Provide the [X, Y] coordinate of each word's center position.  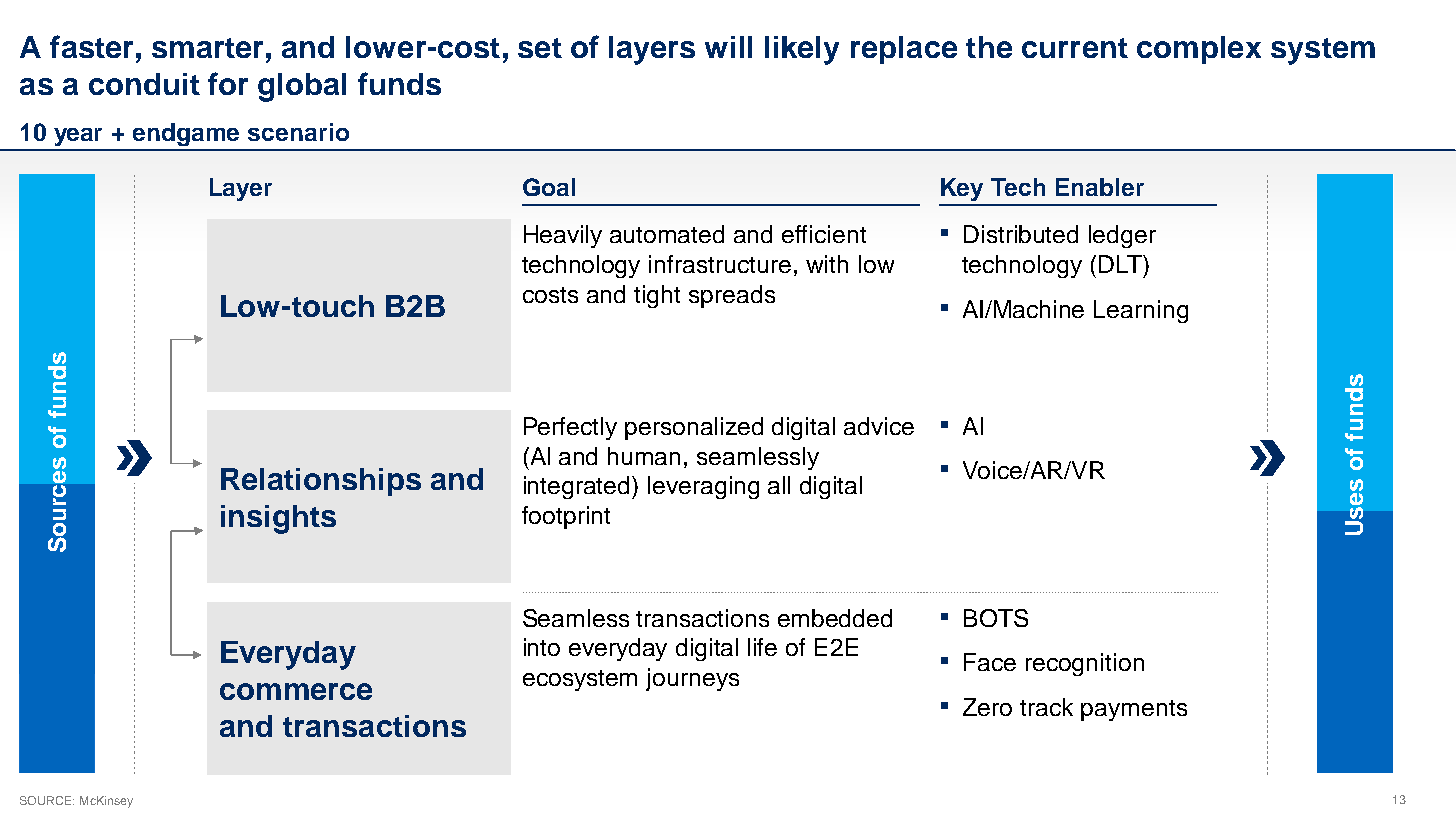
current [1075, 48]
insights [278, 519]
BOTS [996, 618]
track [1046, 707]
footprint [566, 517]
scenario [298, 132]
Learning [1141, 311]
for [228, 83]
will [728, 47]
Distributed [1021, 234]
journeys [692, 679]
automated [667, 234]
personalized [694, 428]
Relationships [321, 482]
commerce [296, 691]
